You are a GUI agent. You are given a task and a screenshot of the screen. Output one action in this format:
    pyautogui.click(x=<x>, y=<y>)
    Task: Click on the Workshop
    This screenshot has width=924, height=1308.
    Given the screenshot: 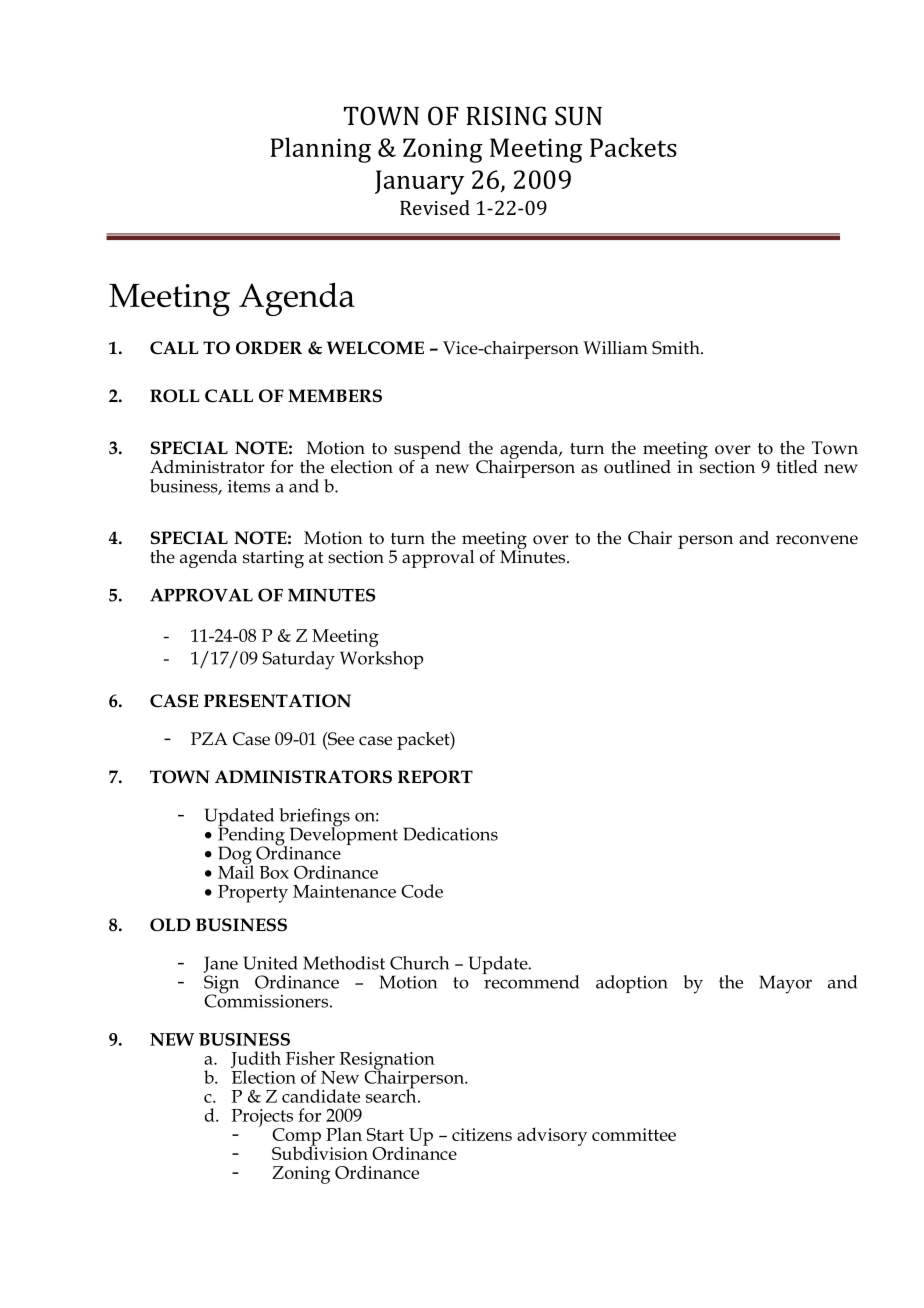 What is the action you would take?
    pyautogui.click(x=381, y=660)
